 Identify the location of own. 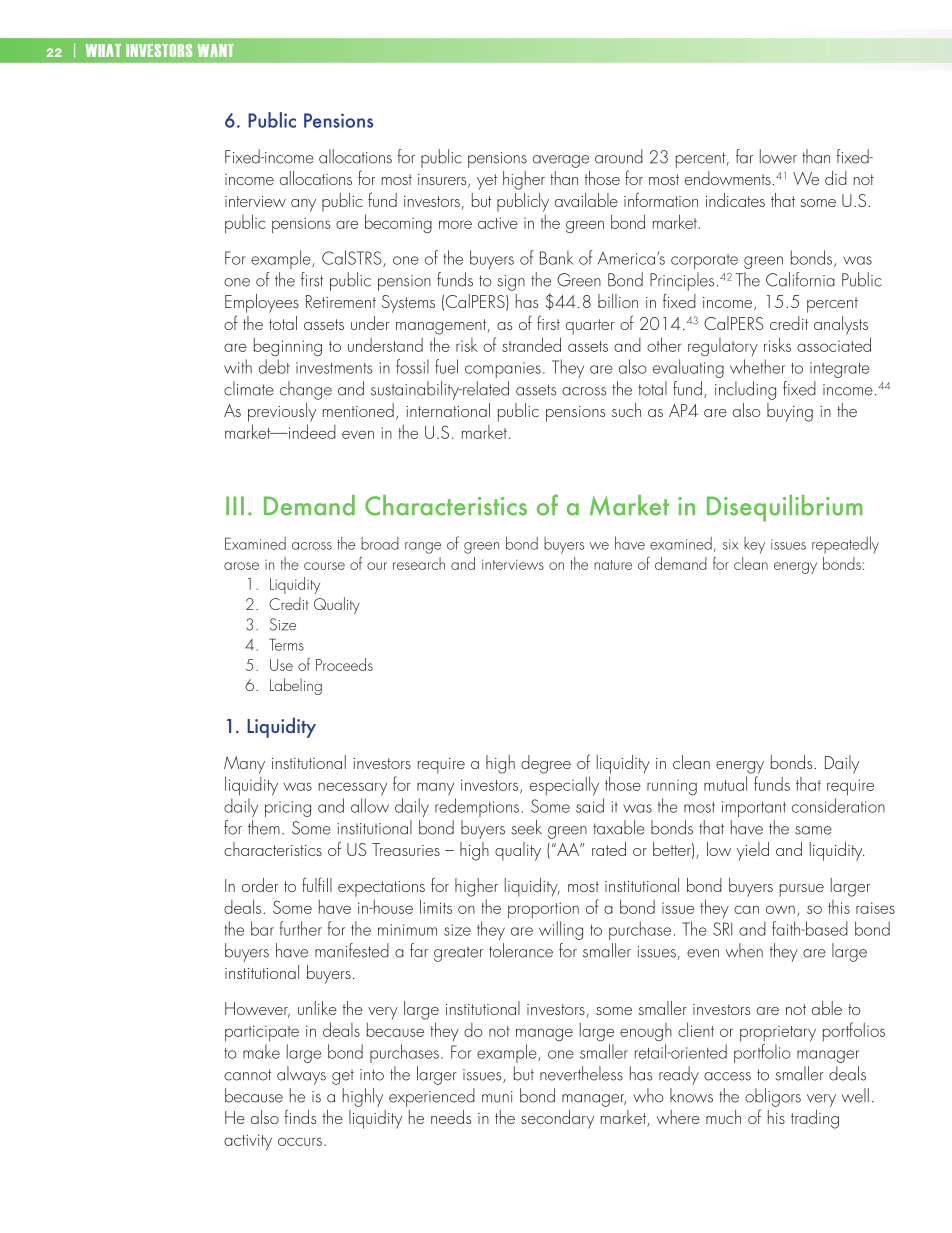
(780, 909).
